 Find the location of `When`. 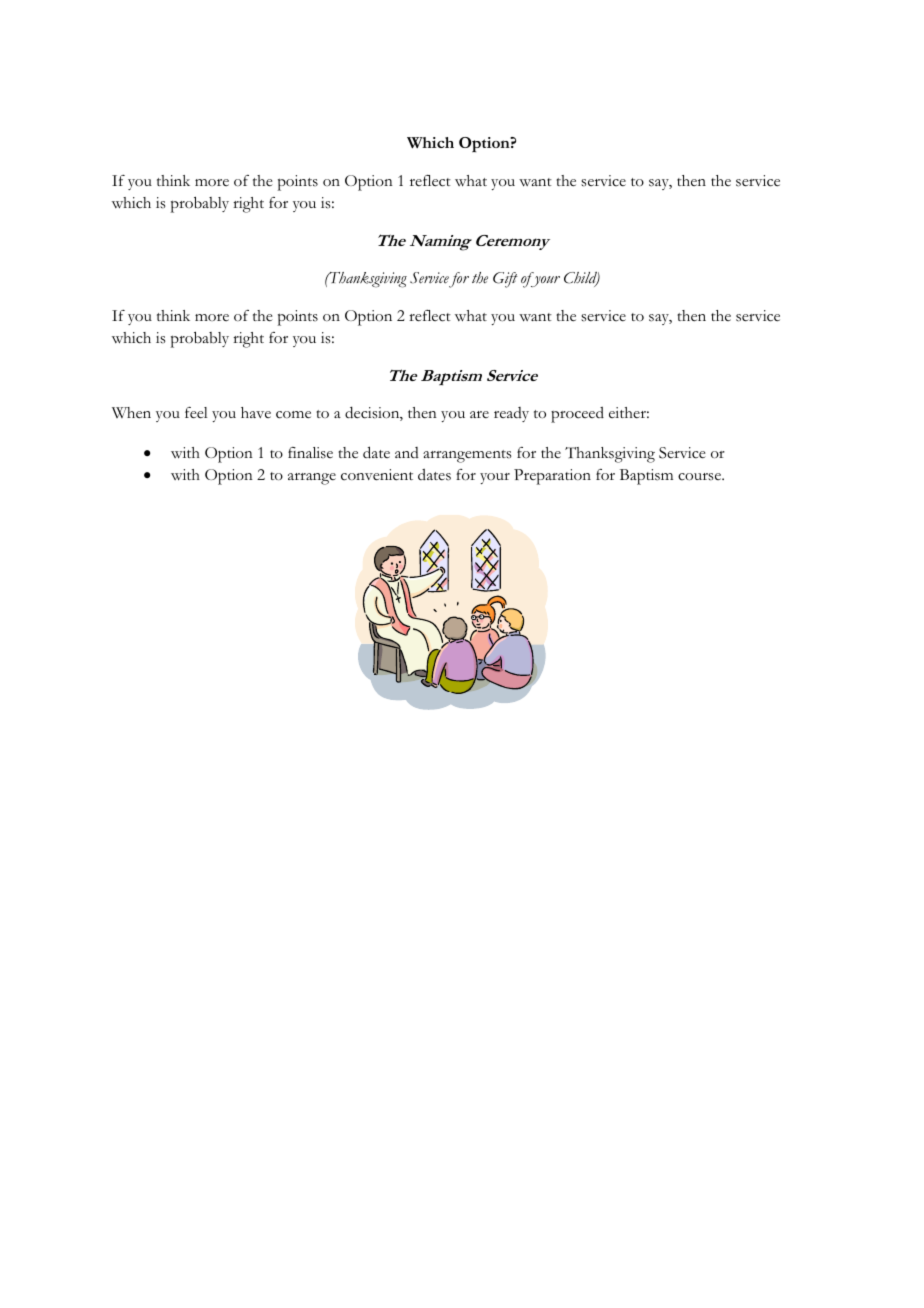

When is located at coordinates (131, 413).
